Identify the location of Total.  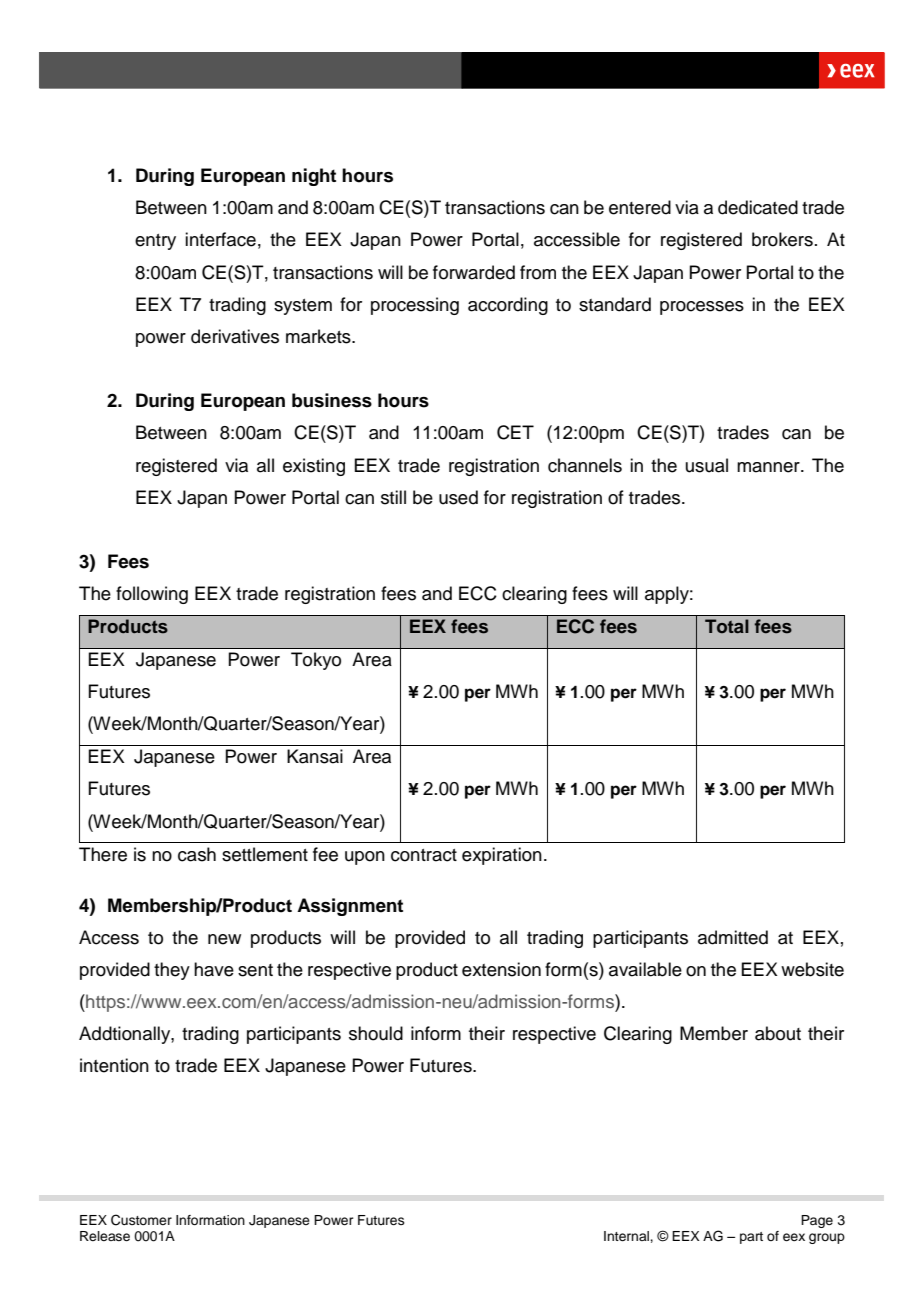
(727, 626).
